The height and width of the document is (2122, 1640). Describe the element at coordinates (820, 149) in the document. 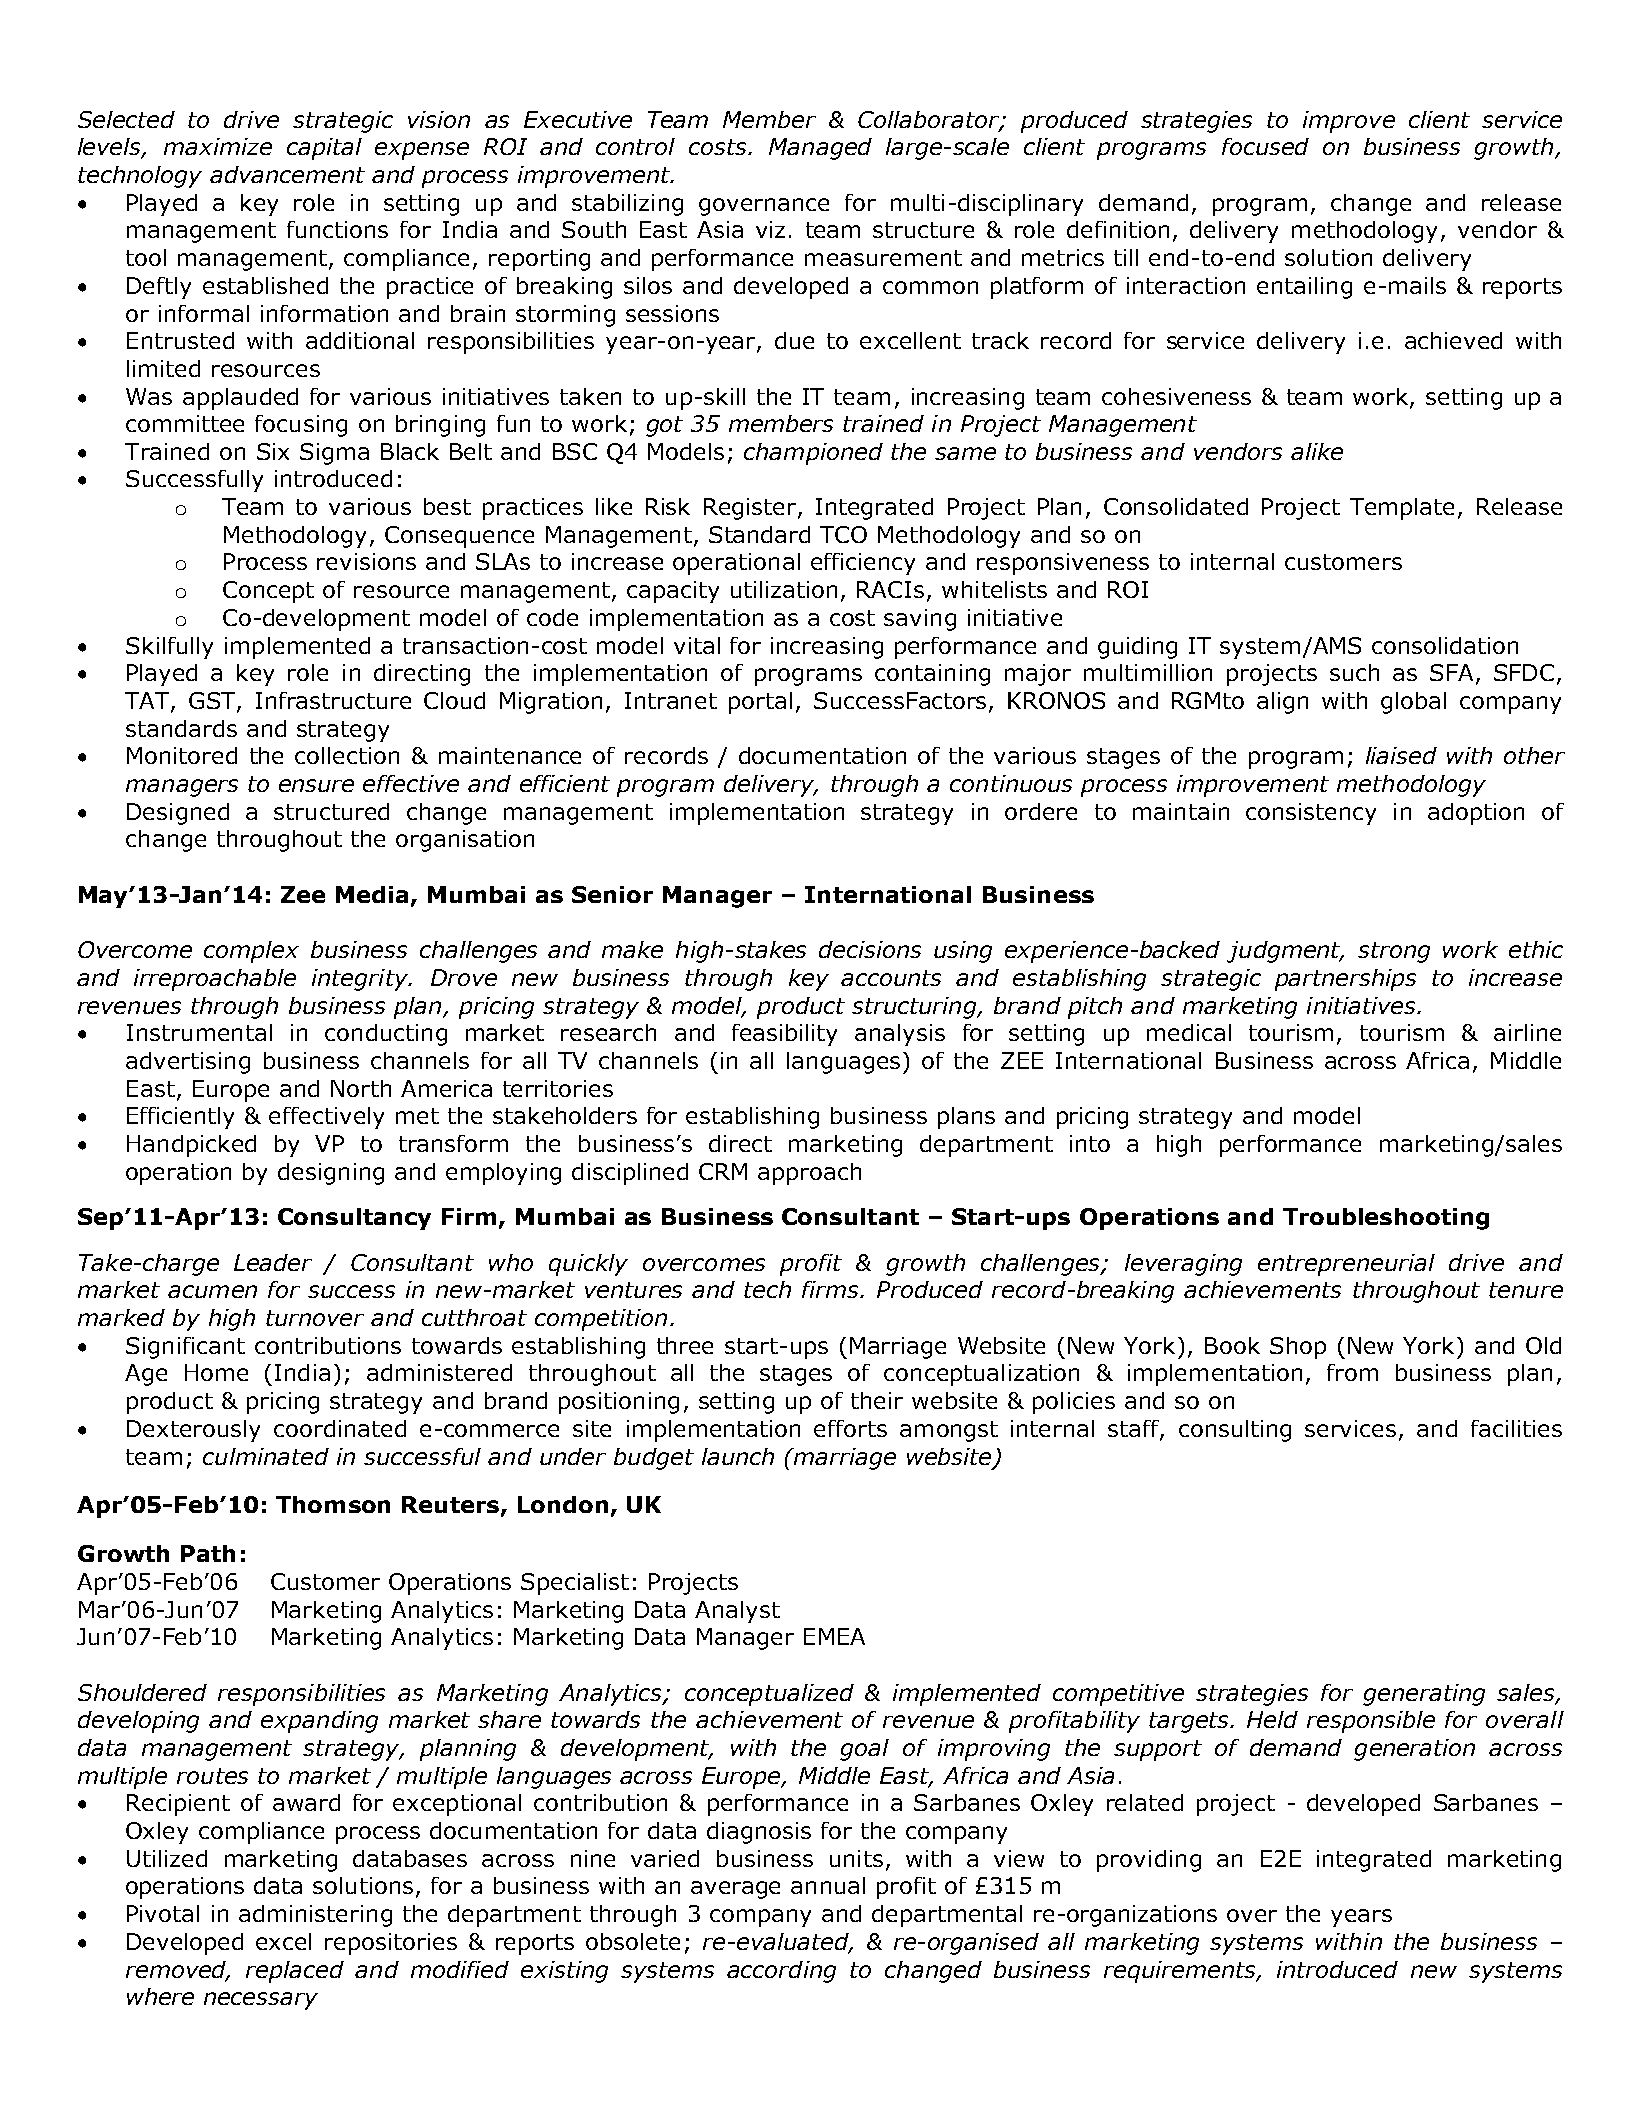

I see `Managed` at that location.
